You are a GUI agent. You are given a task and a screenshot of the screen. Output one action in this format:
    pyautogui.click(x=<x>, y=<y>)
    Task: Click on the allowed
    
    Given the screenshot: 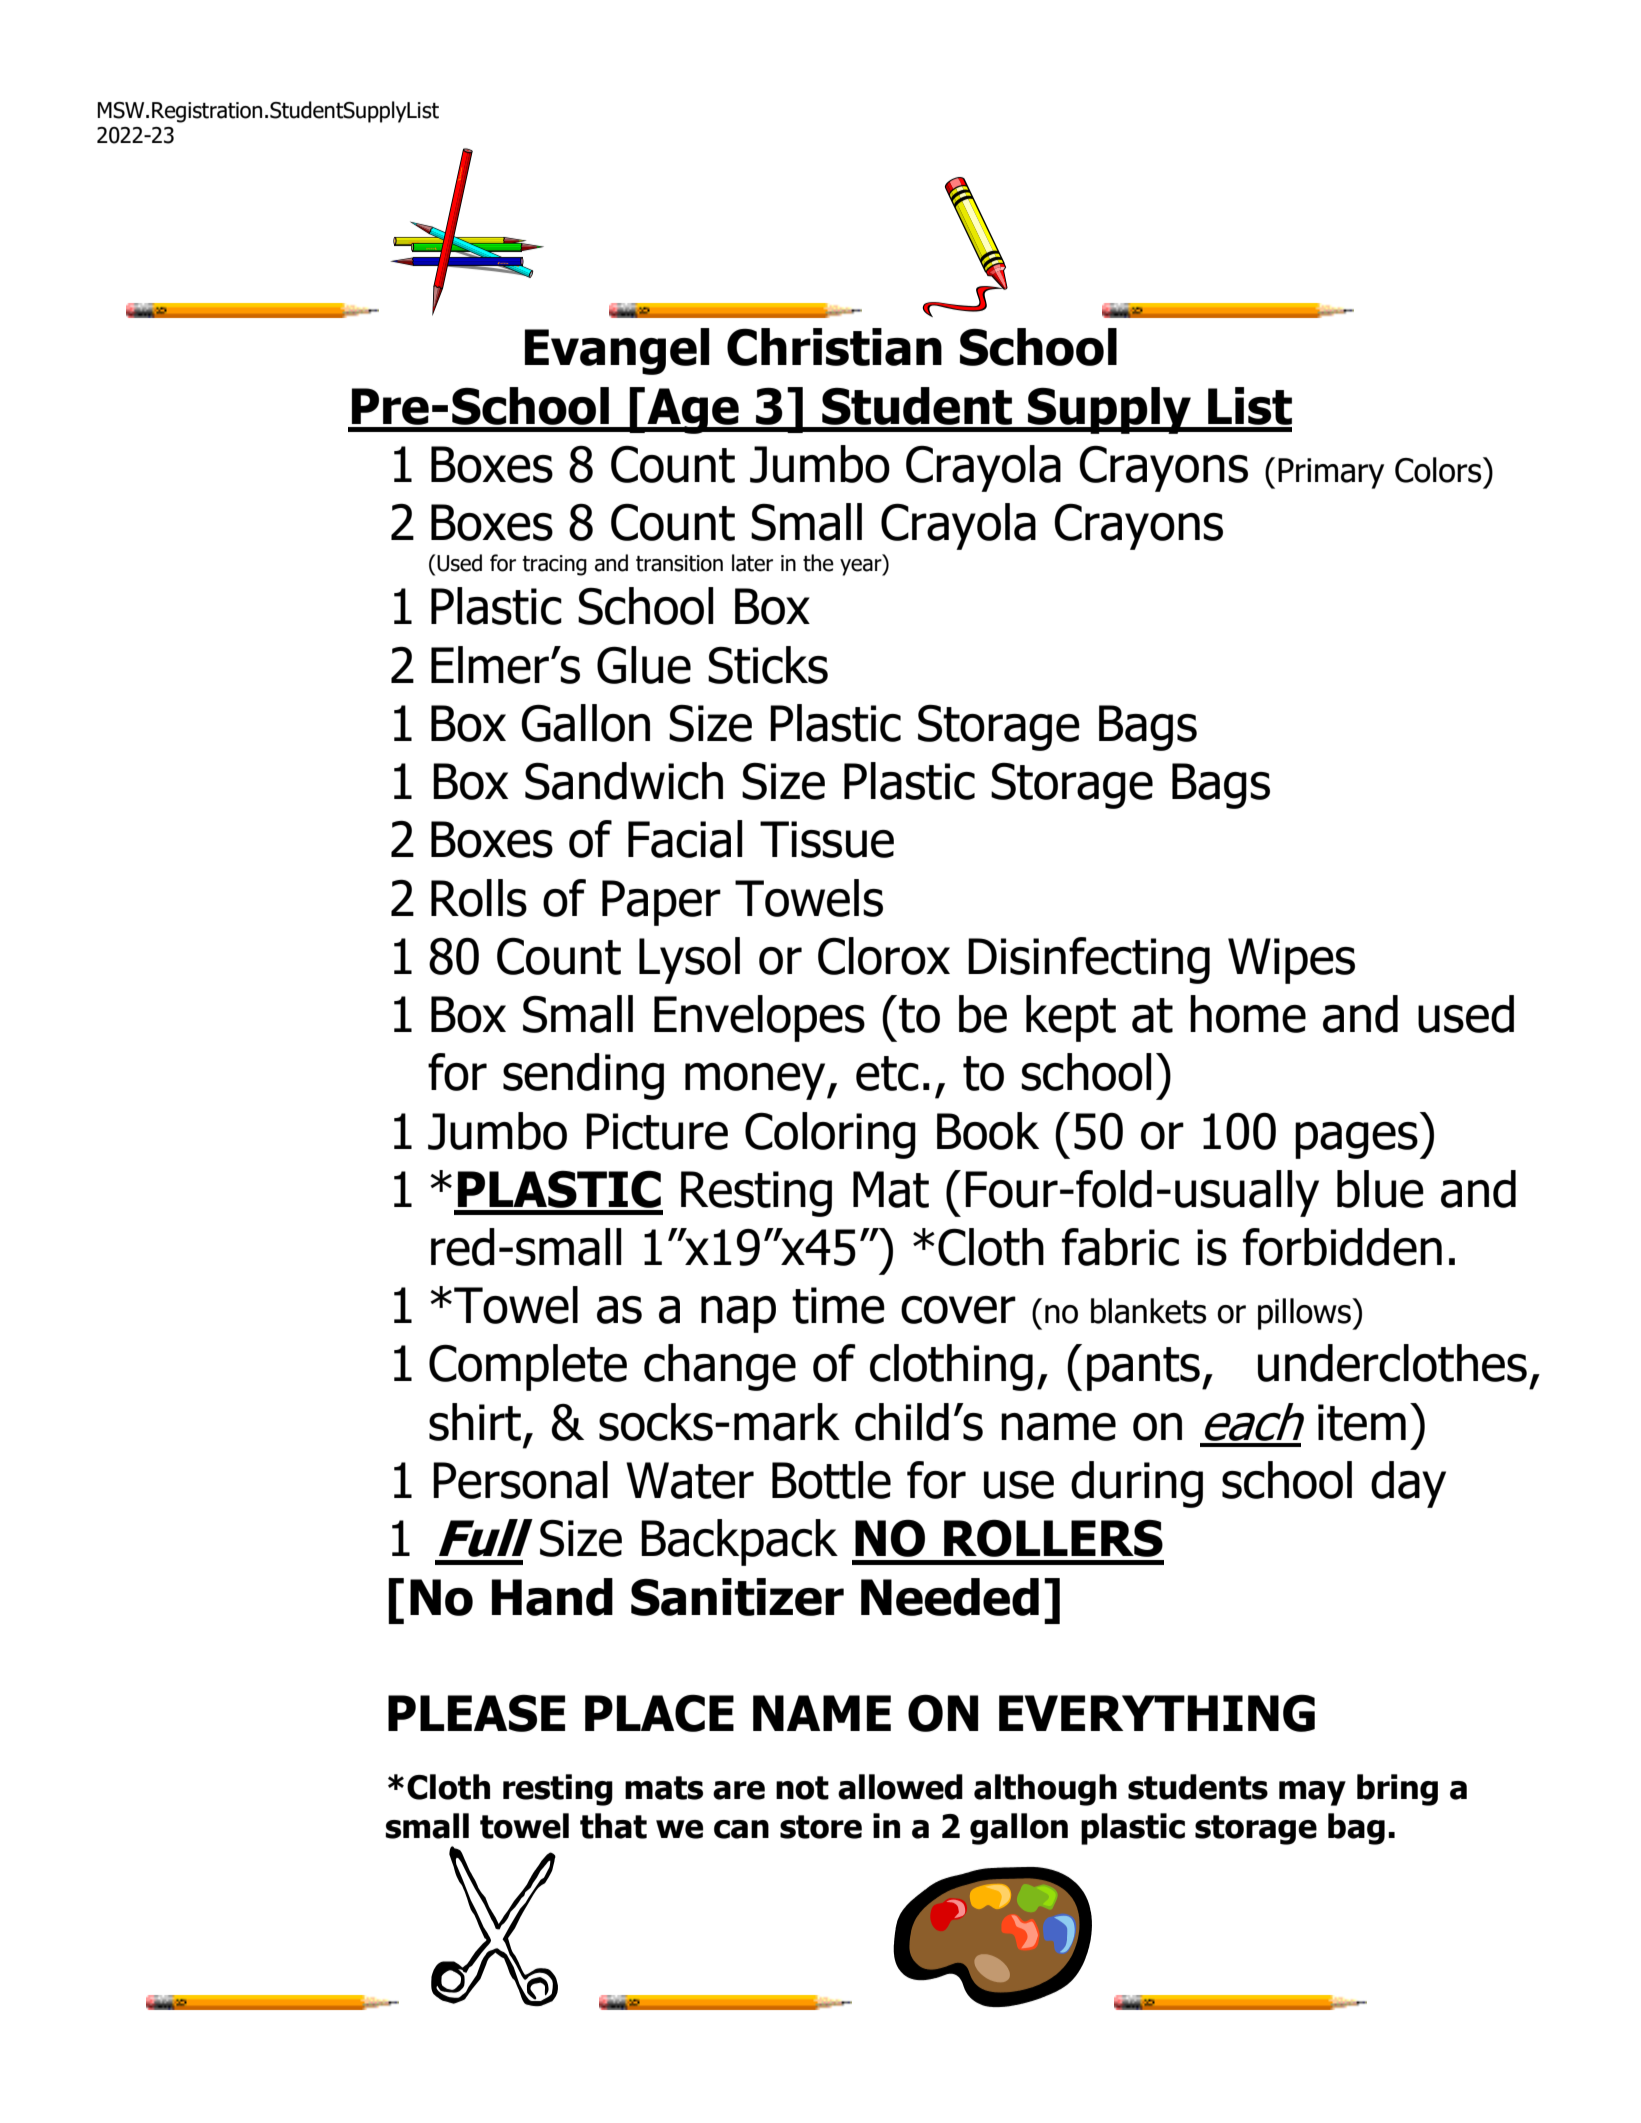 What is the action you would take?
    pyautogui.click(x=900, y=1787)
